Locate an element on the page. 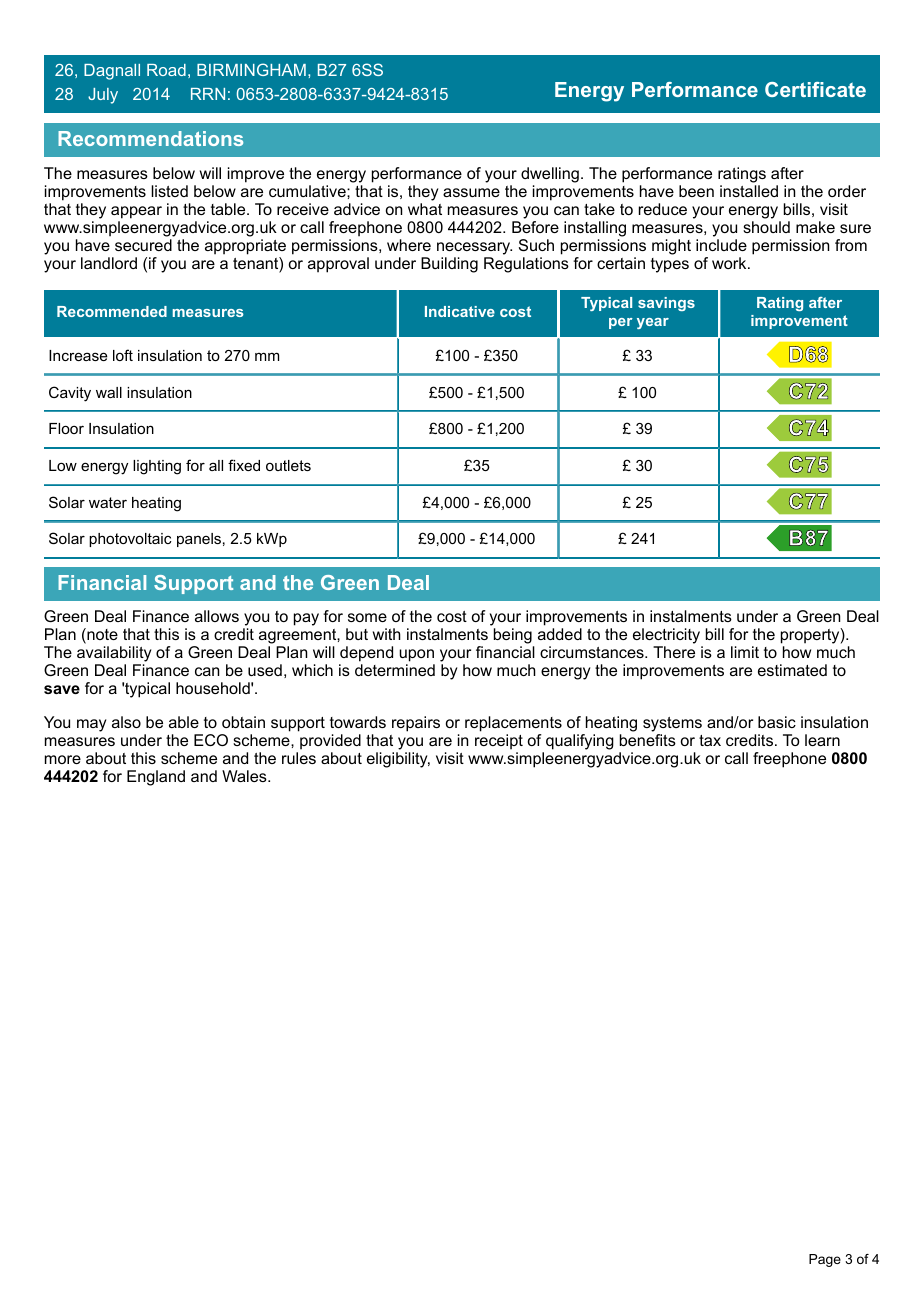  limit is located at coordinates (745, 652).
